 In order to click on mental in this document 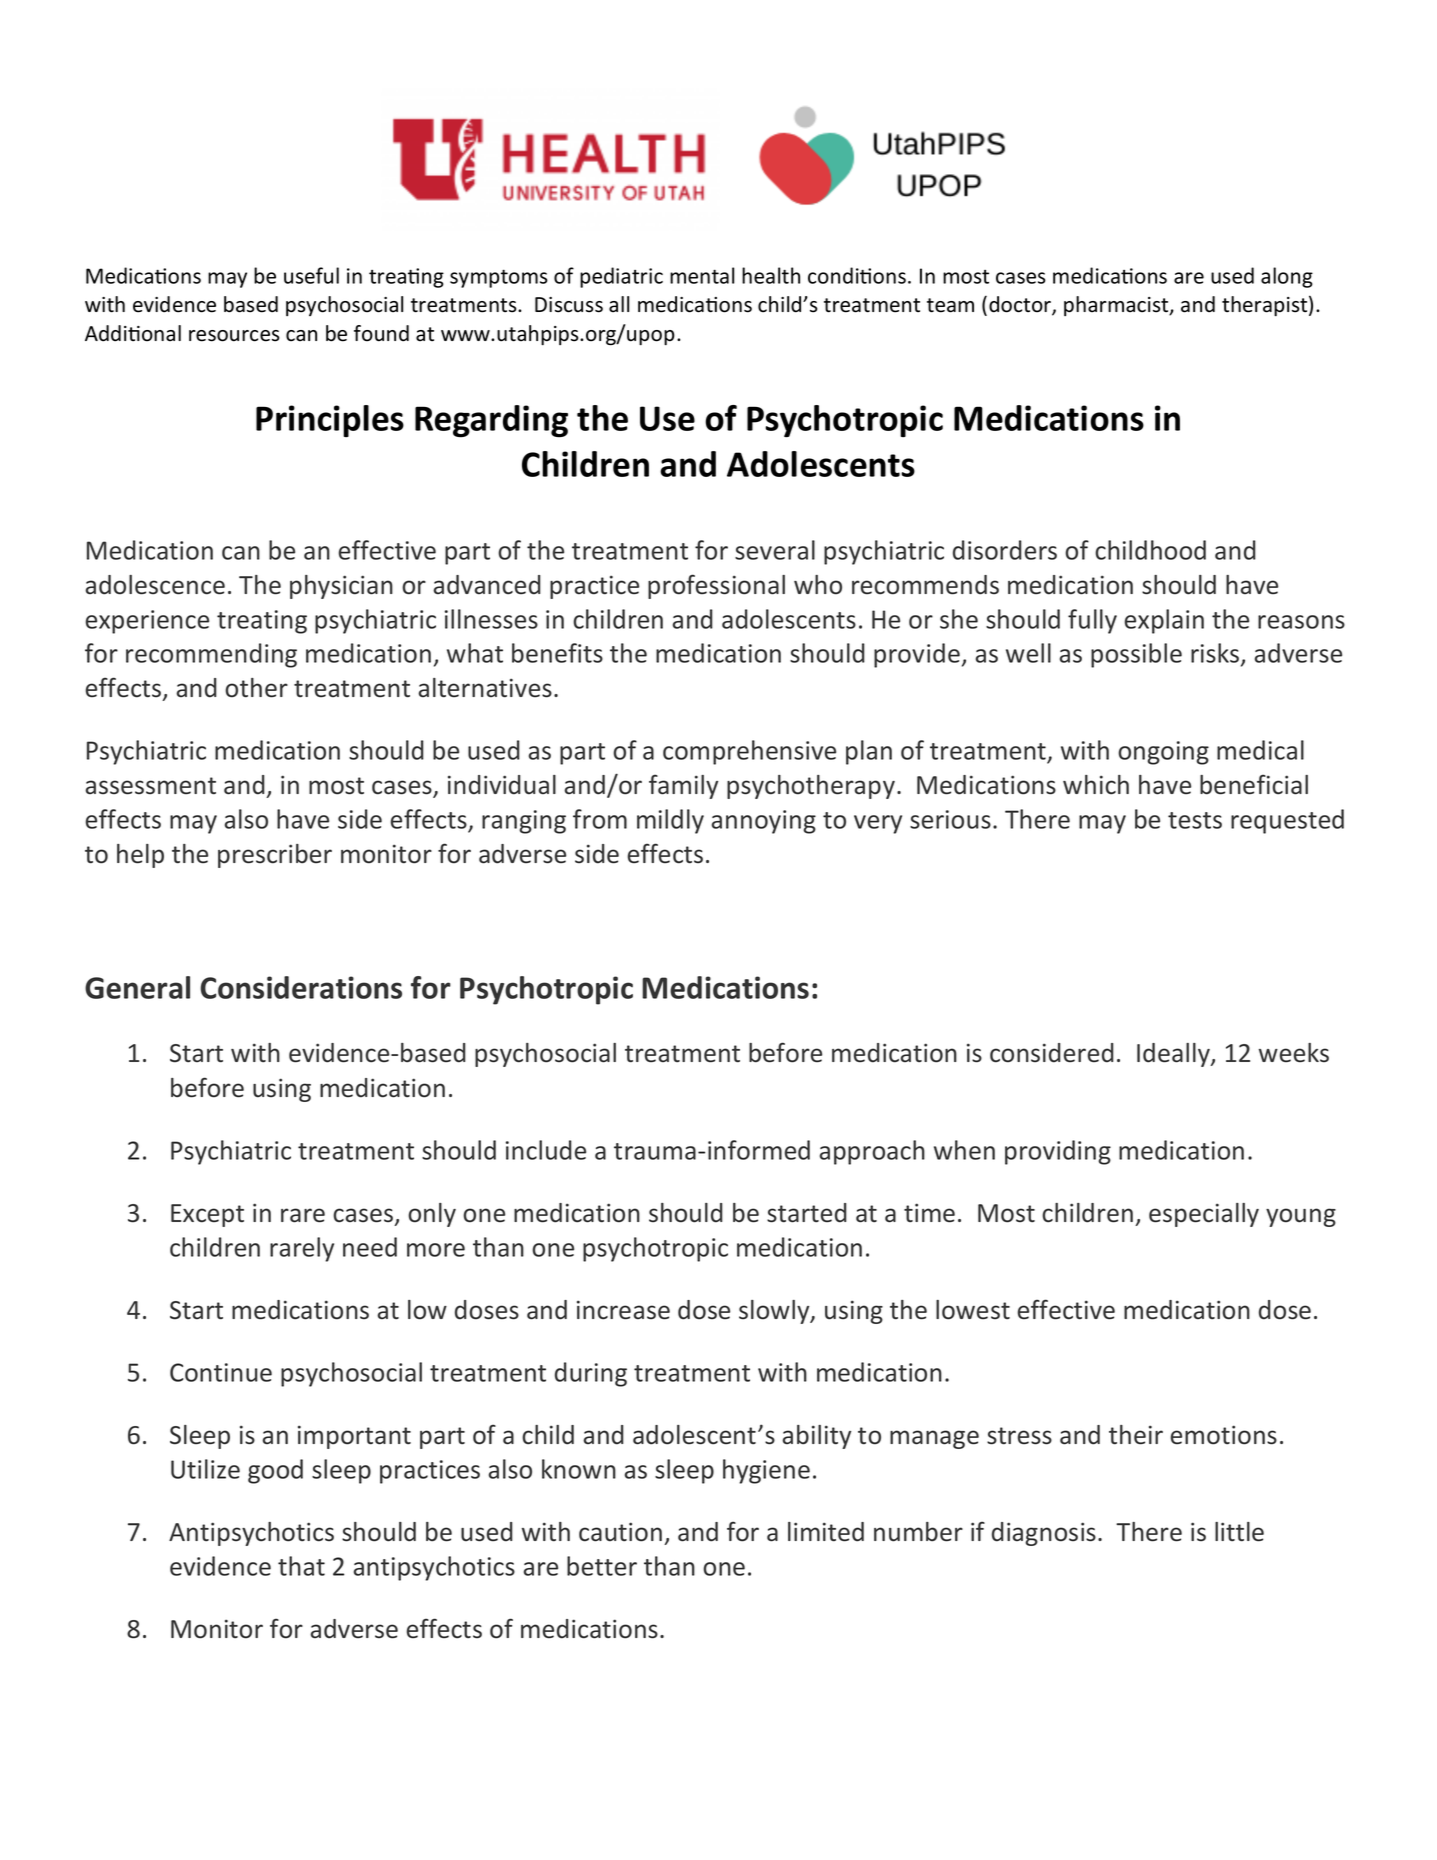, I will do `click(702, 275)`.
